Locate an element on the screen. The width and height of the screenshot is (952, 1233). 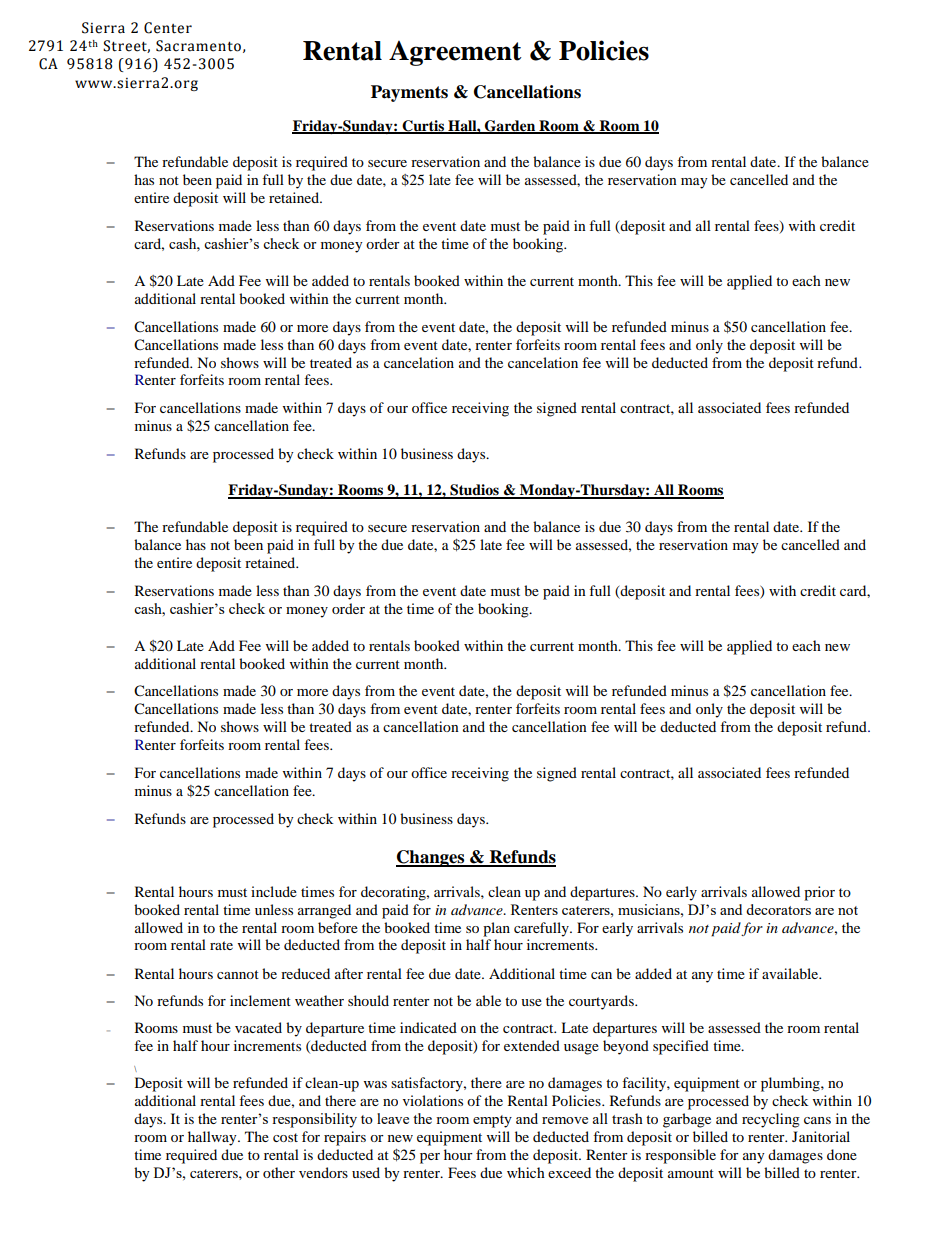
include is located at coordinates (274, 891).
